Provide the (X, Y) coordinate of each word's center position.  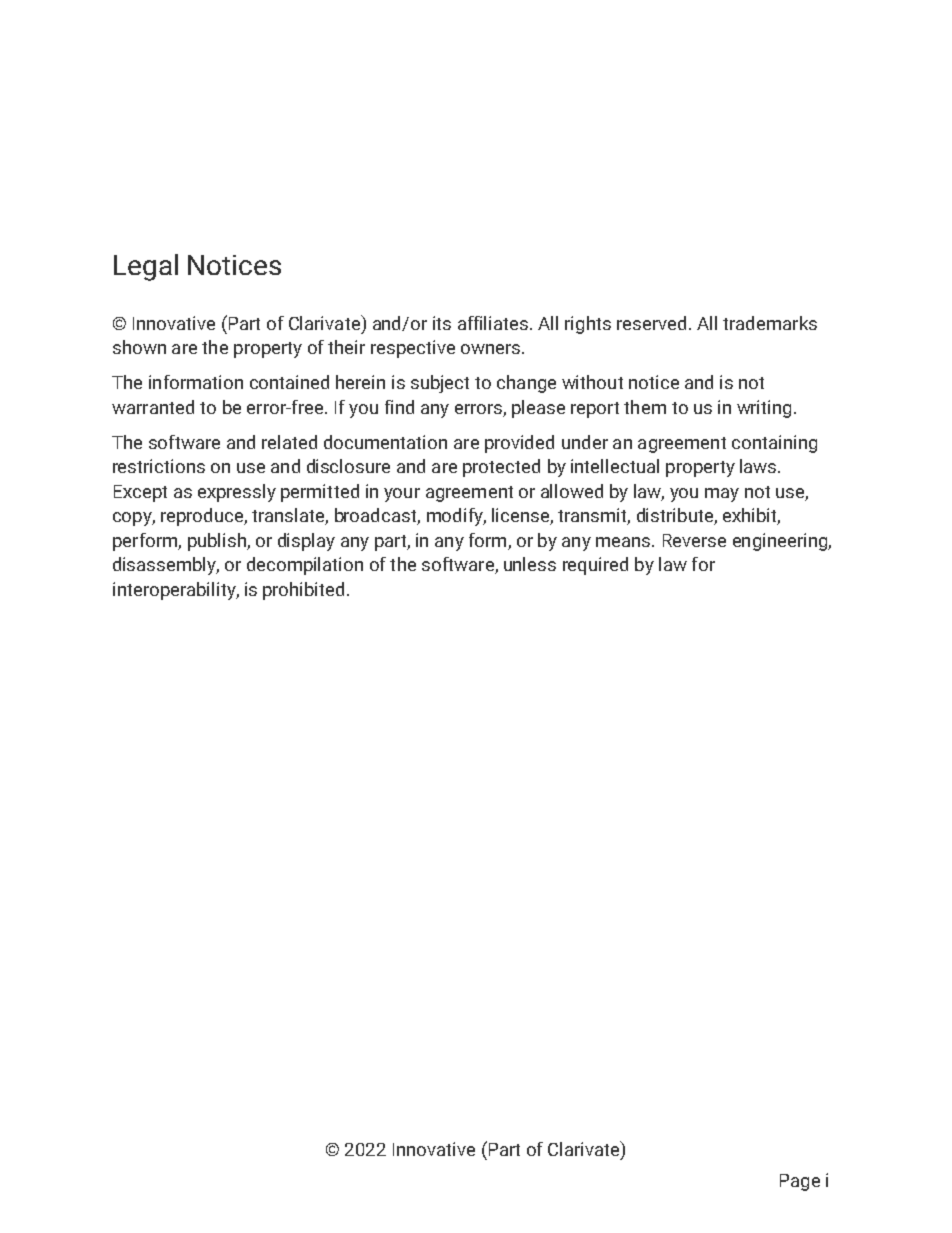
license (521, 516)
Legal (146, 267)
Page (800, 1182)
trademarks (770, 323)
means (624, 542)
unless (530, 564)
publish (218, 542)
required (595, 566)
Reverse (694, 540)
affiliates (494, 323)
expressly (237, 493)
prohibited (303, 591)
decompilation (305, 566)
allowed (572, 491)
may (722, 495)
